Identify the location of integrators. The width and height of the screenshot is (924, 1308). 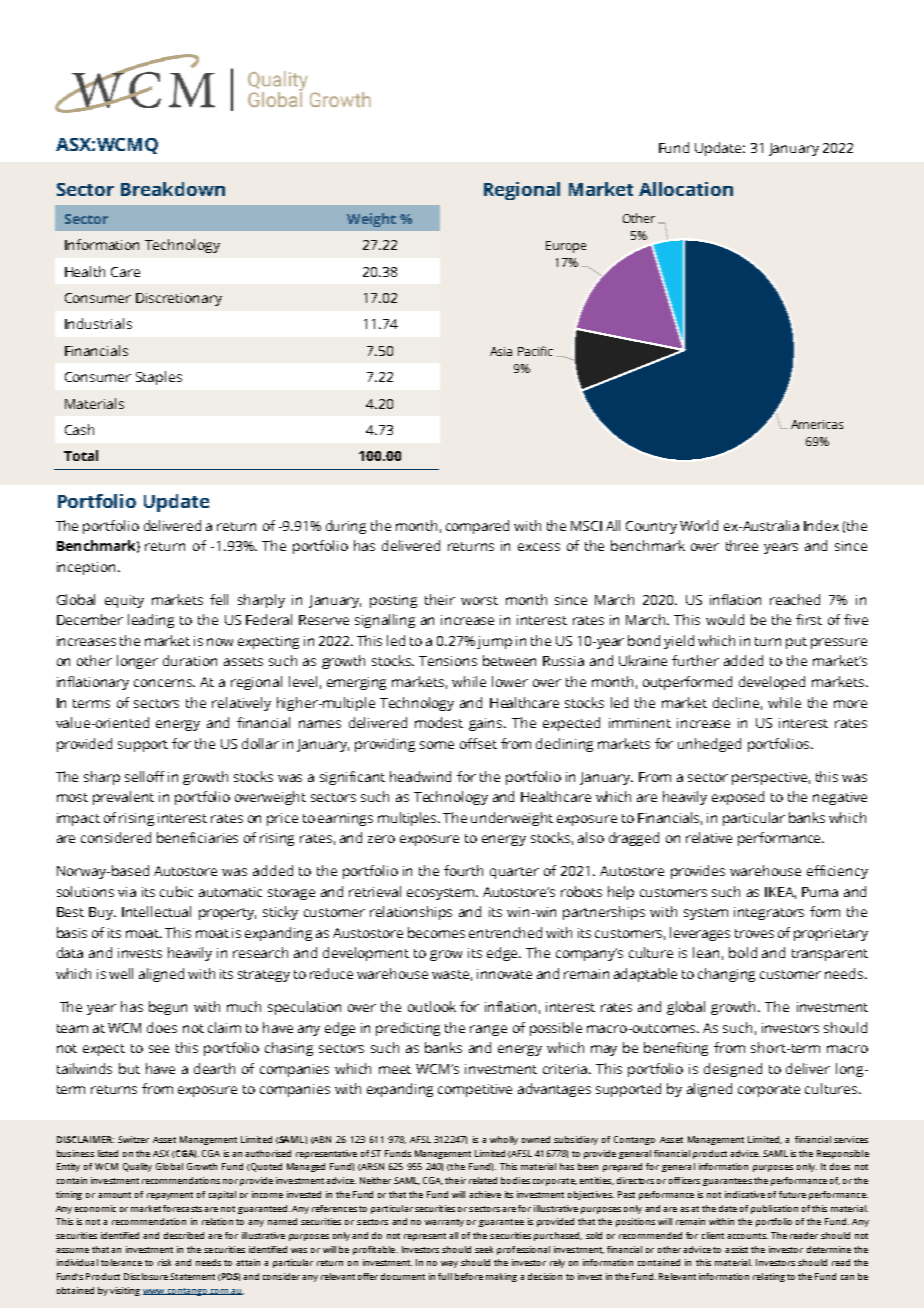
(769, 913).
